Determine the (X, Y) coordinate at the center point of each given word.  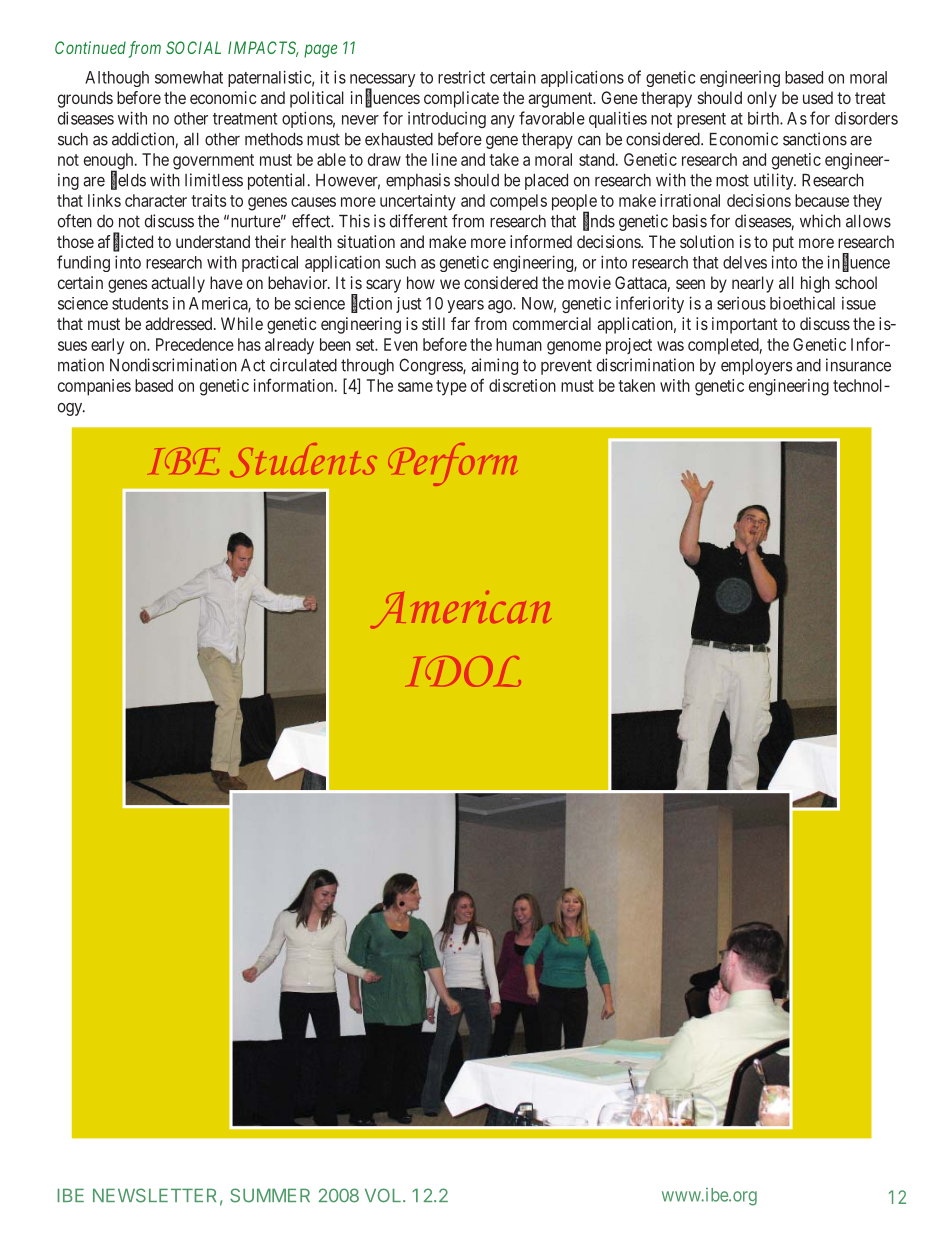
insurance (858, 365)
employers (757, 367)
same (415, 387)
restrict (461, 77)
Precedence (195, 344)
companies (94, 387)
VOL (384, 1195)
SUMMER (270, 1195)
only (762, 99)
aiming (494, 366)
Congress (431, 366)
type (451, 388)
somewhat (189, 77)
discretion (522, 385)
